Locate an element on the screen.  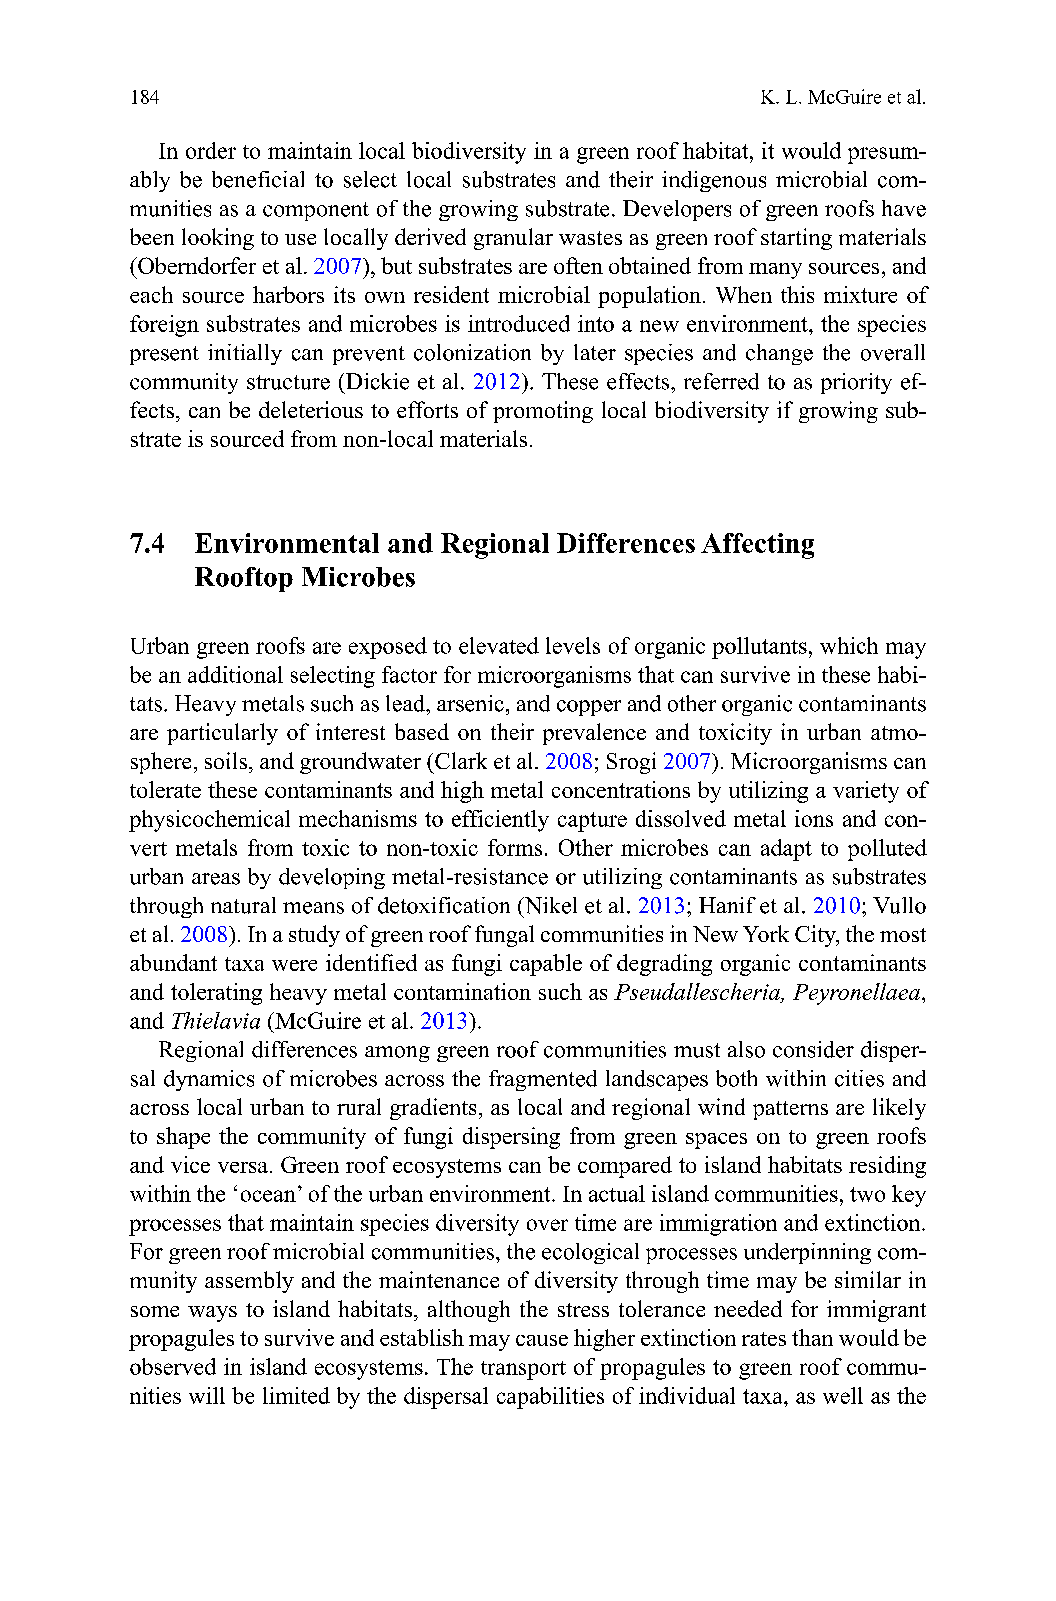
Affecting is located at coordinates (757, 546).
